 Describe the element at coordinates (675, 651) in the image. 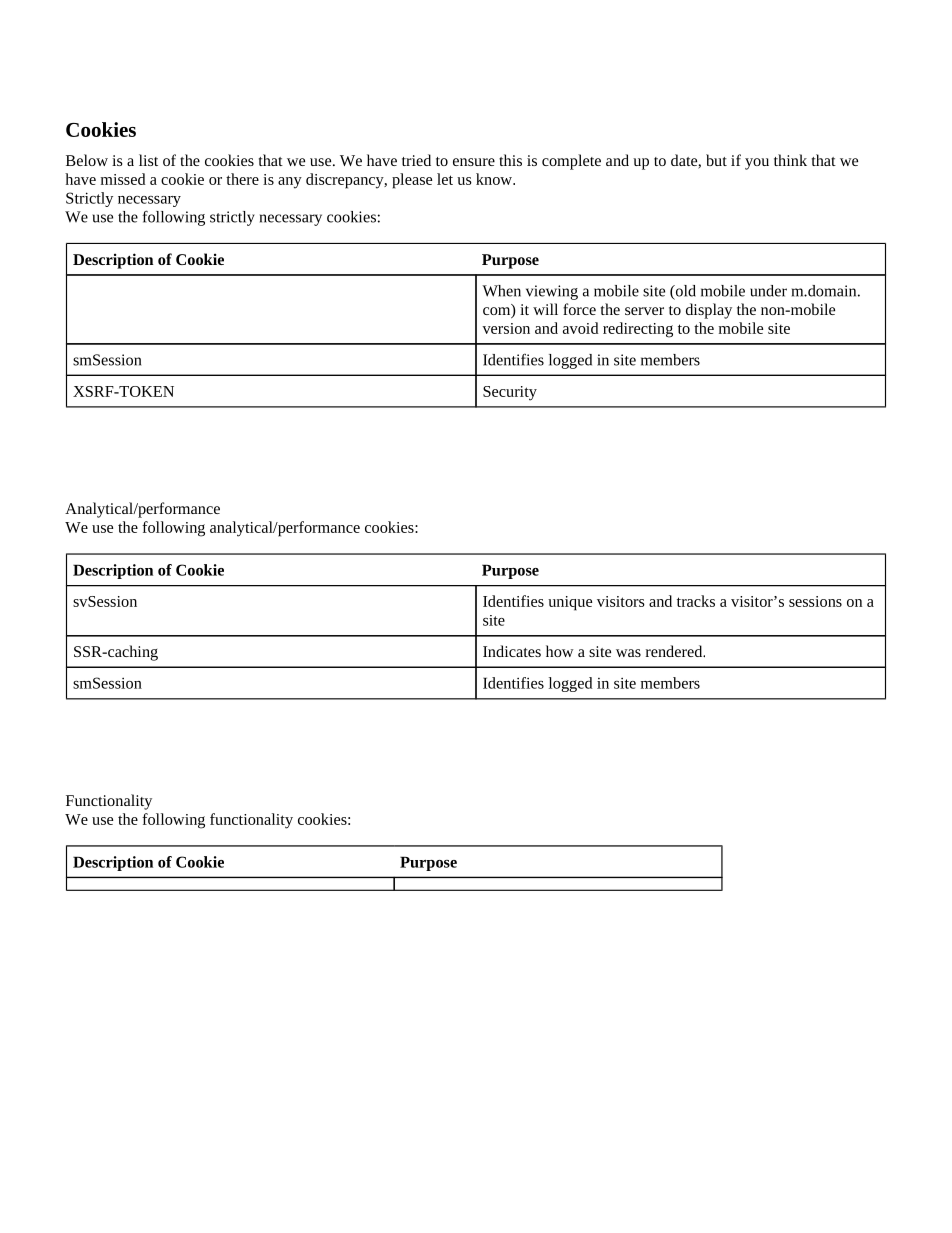

I see `rendered` at that location.
